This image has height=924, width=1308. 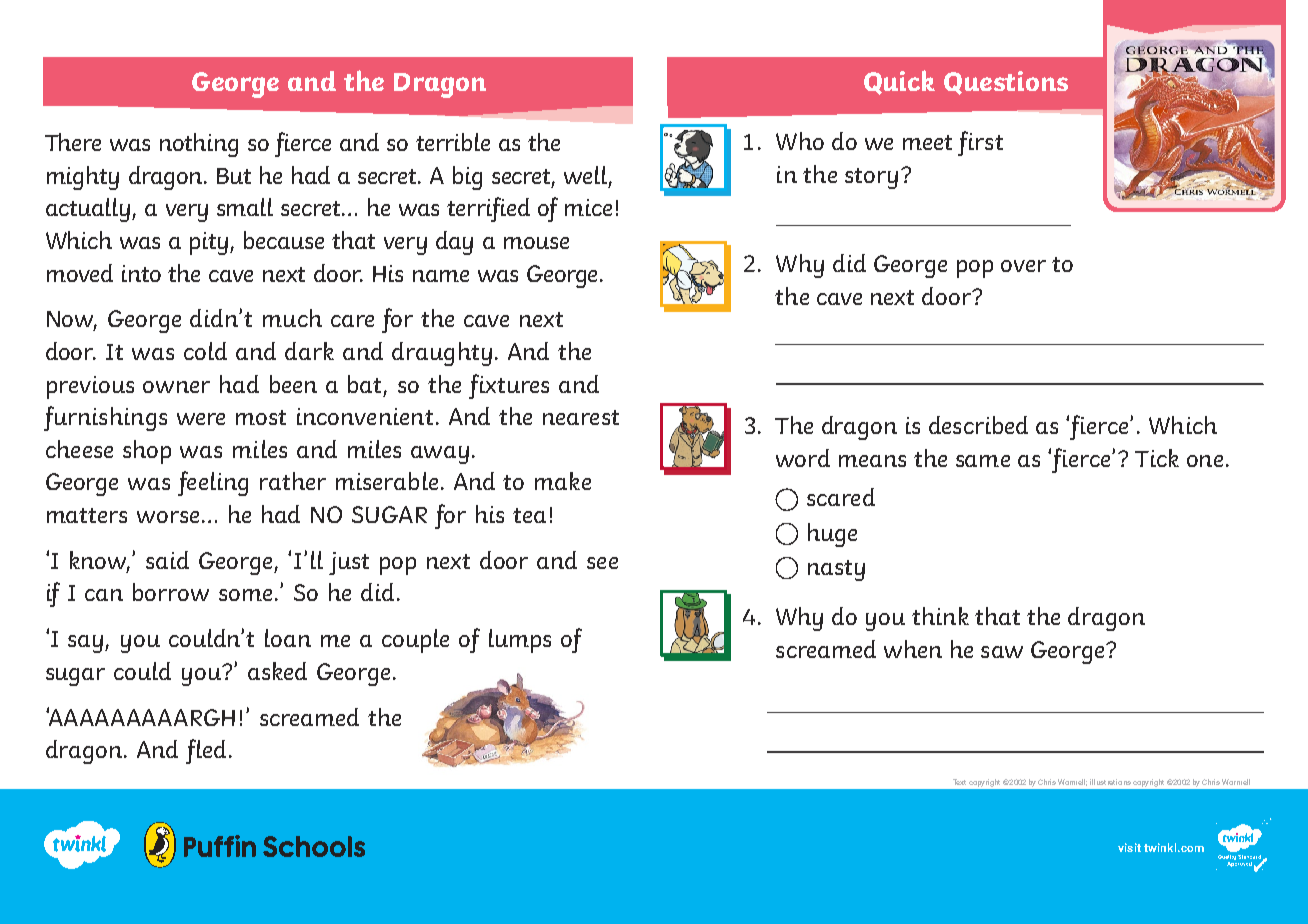 I want to click on lumps, so click(x=520, y=641).
